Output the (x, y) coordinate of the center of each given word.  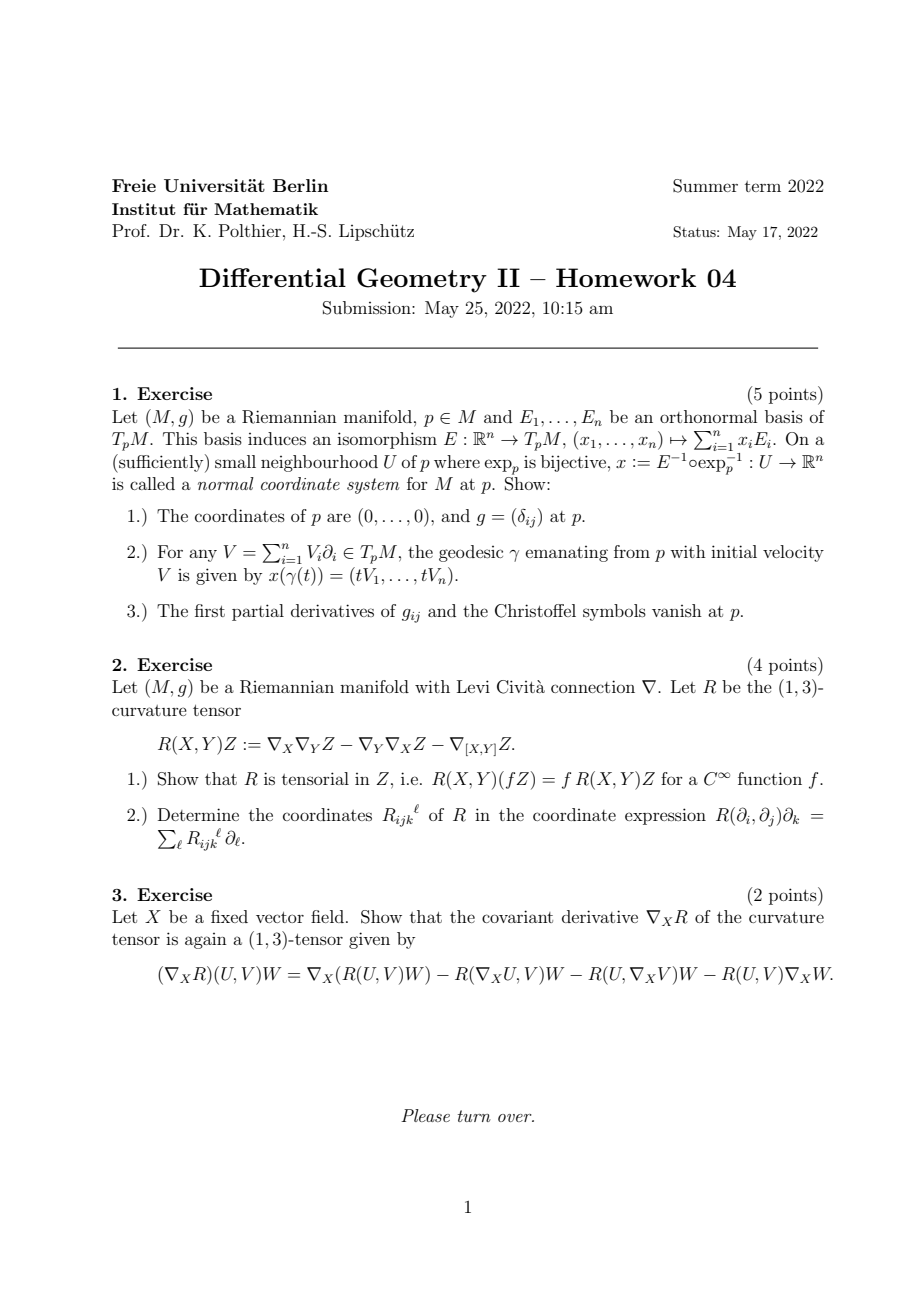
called (152, 483)
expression (665, 816)
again (206, 941)
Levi (473, 686)
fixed (229, 916)
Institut (144, 209)
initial (734, 551)
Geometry (422, 280)
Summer (705, 186)
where (457, 461)
